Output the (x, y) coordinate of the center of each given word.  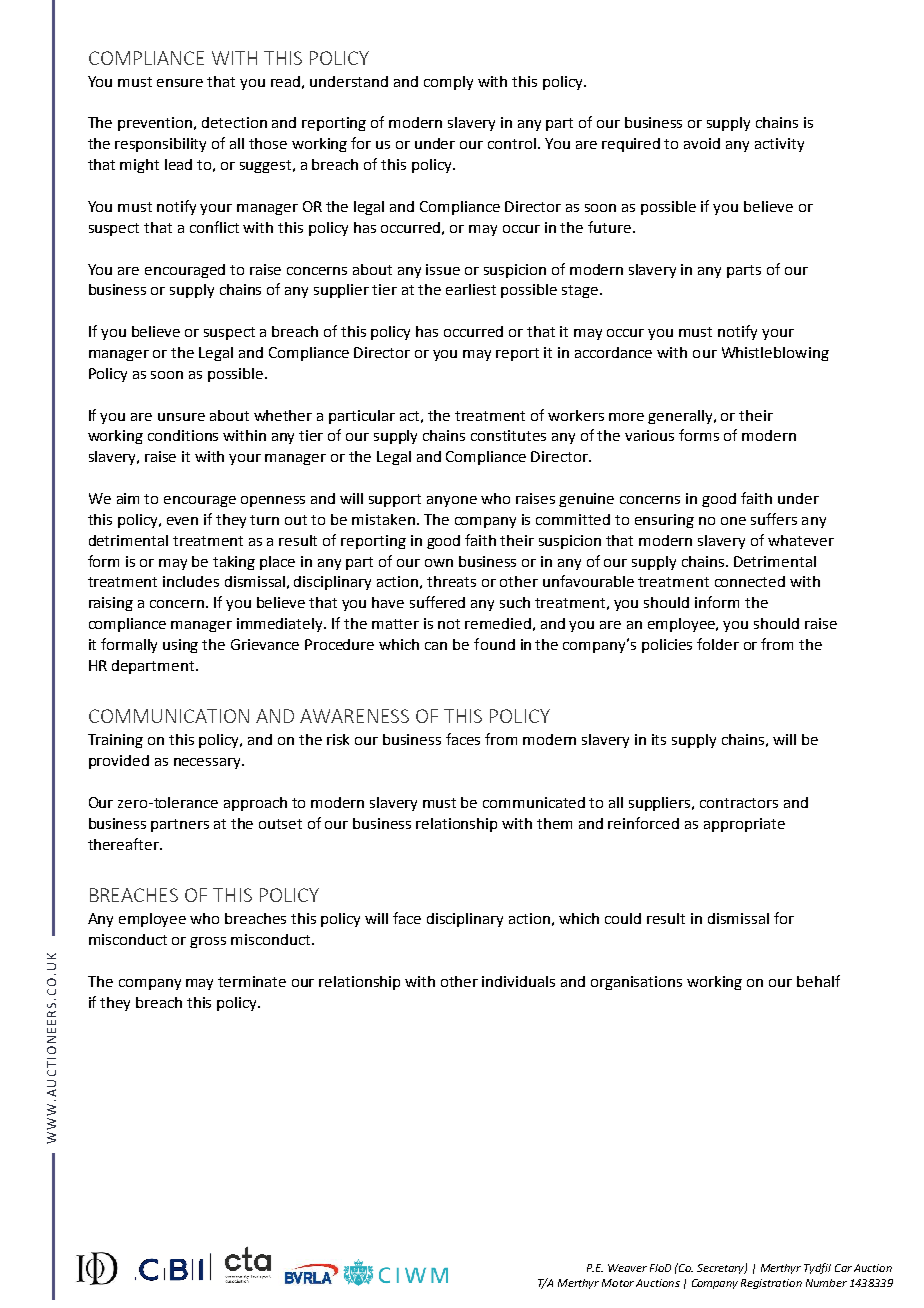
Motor (618, 1283)
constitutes (508, 435)
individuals (518, 981)
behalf (818, 981)
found (494, 644)
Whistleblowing (775, 354)
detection (234, 122)
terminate (252, 981)
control (512, 143)
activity (779, 145)
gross (208, 942)
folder (718, 644)
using (180, 646)
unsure (181, 417)
